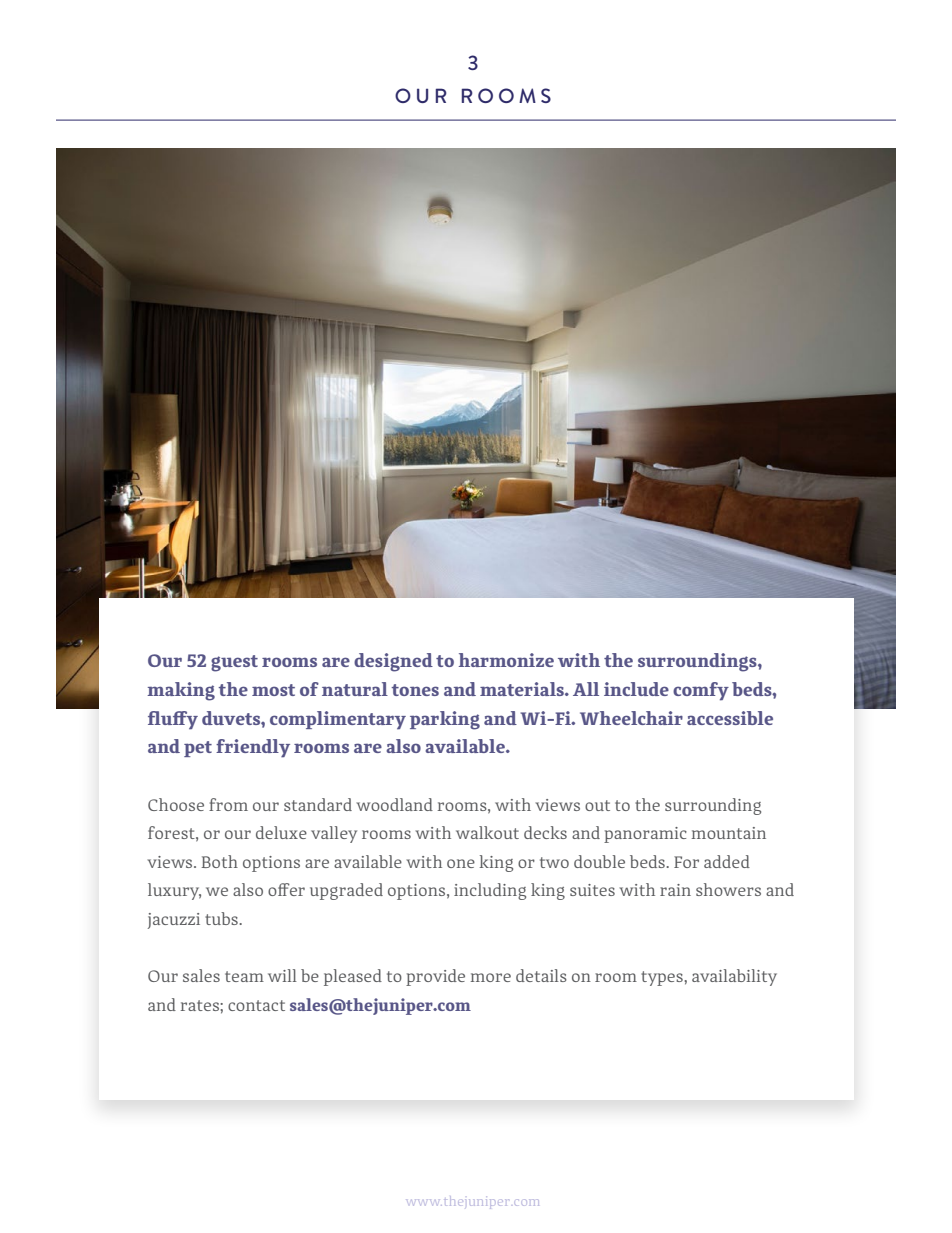  Describe the element at coordinates (394, 804) in the screenshot. I see `woodland` at that location.
